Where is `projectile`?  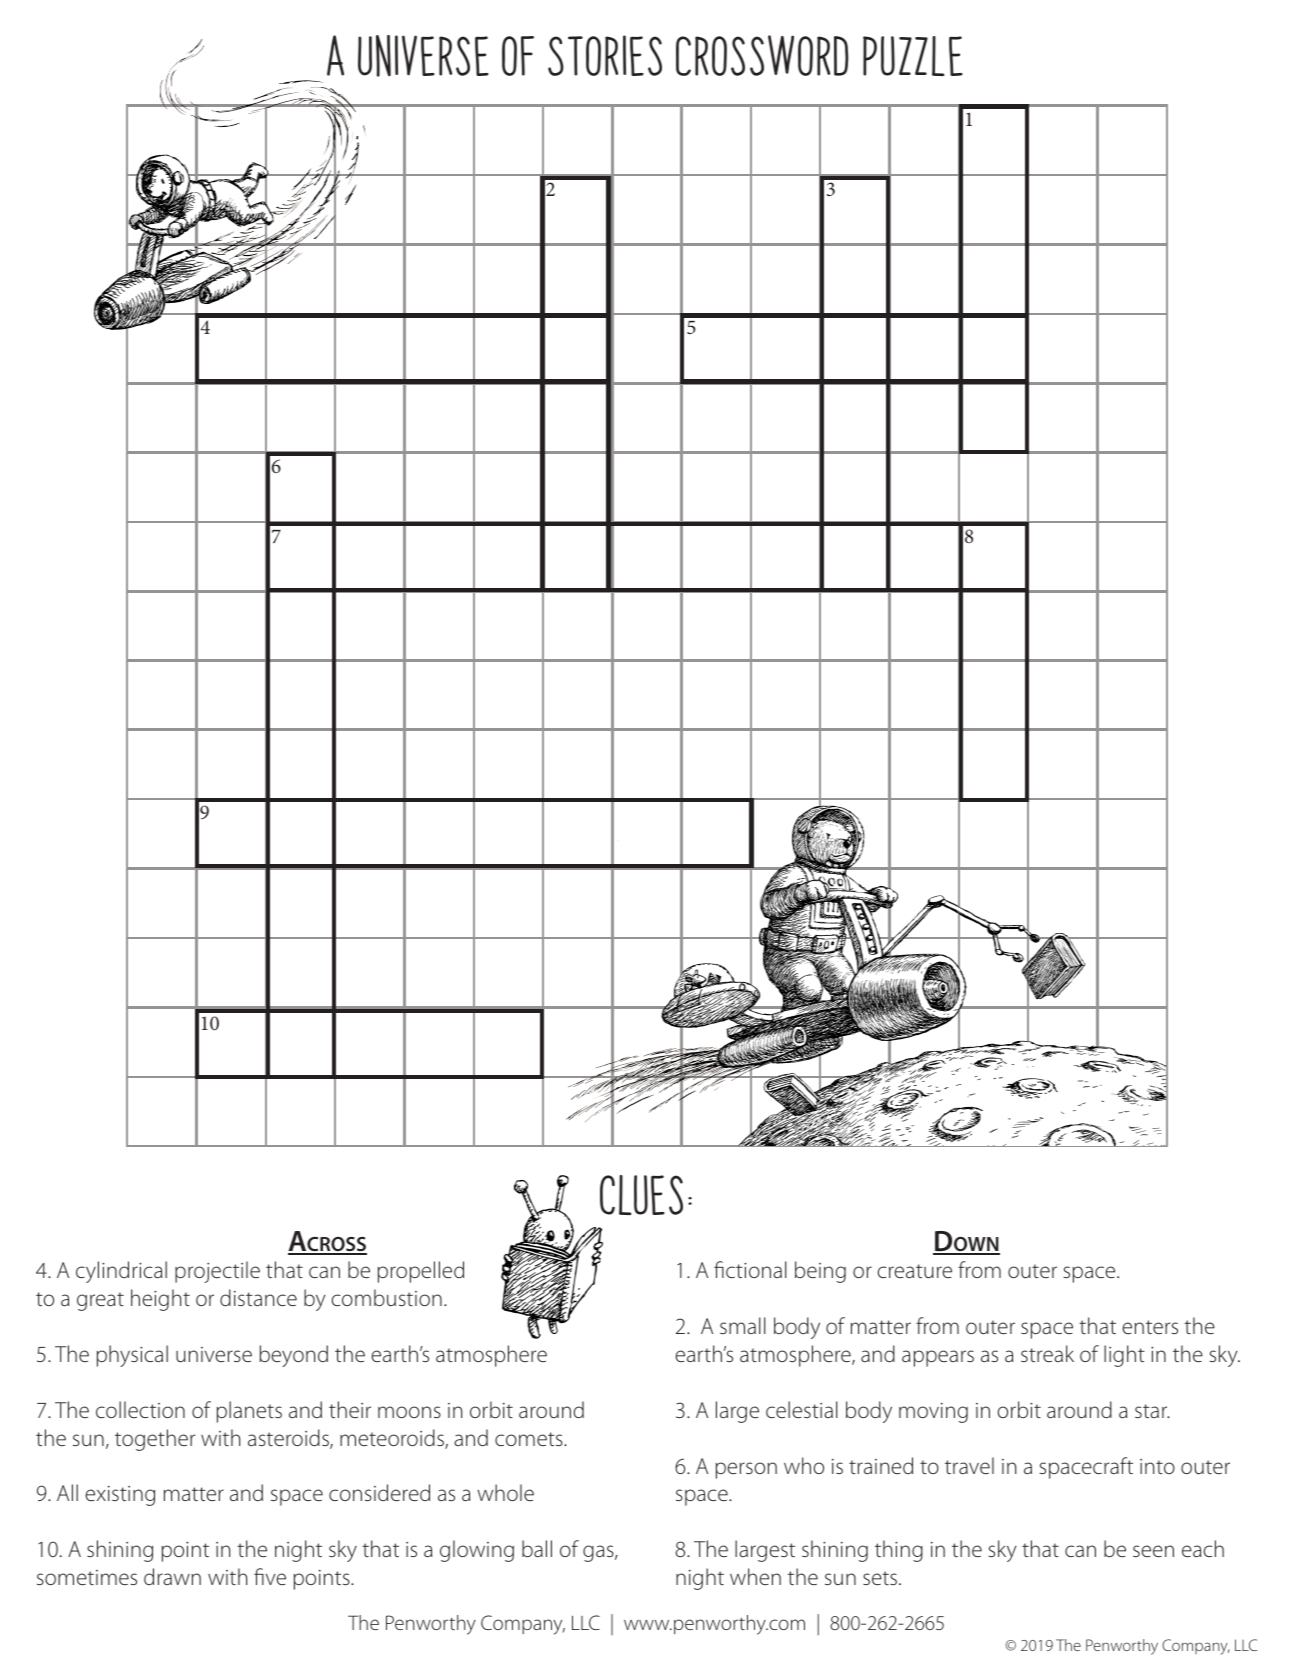
projectile is located at coordinates (217, 1272).
